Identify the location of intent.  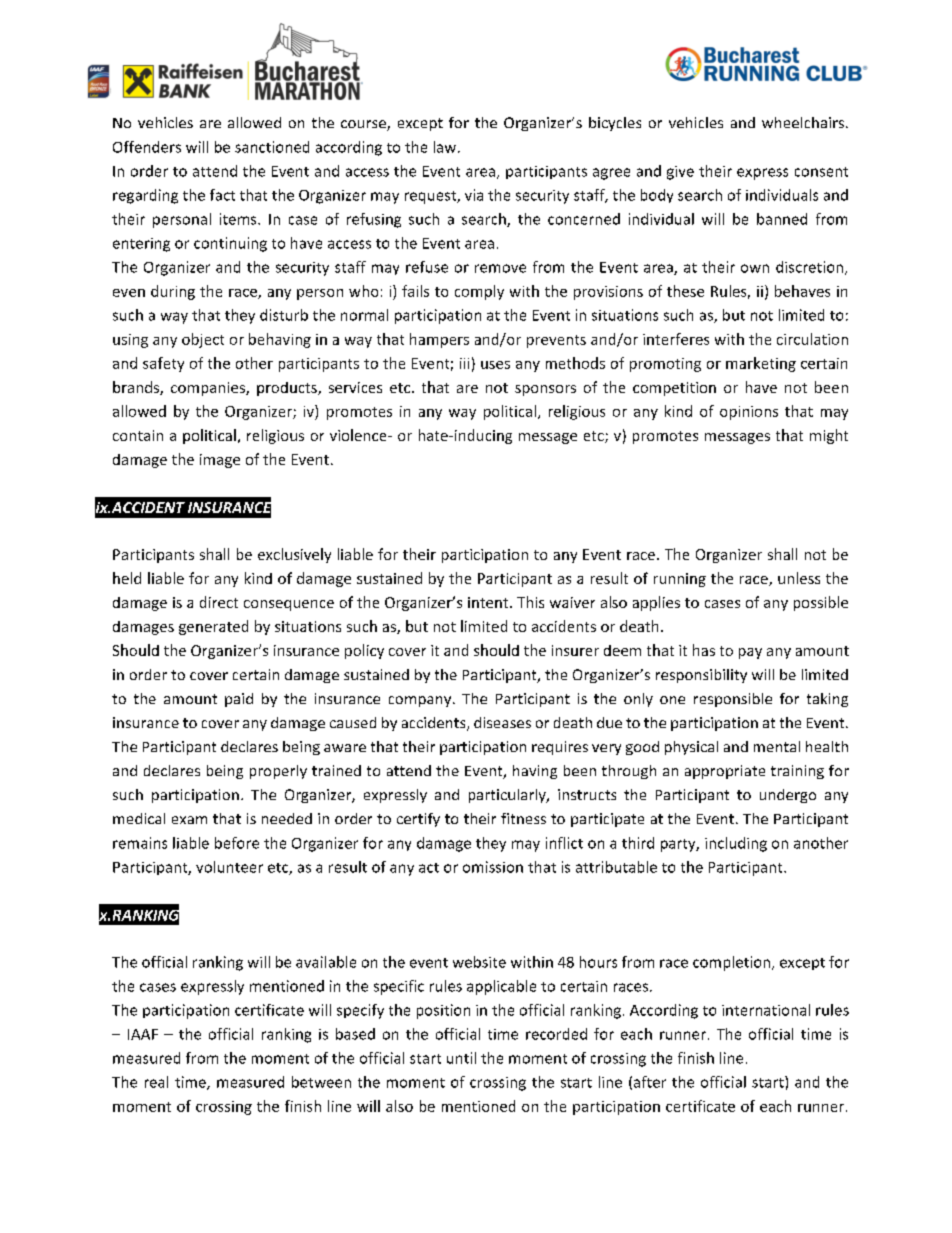
(489, 602).
